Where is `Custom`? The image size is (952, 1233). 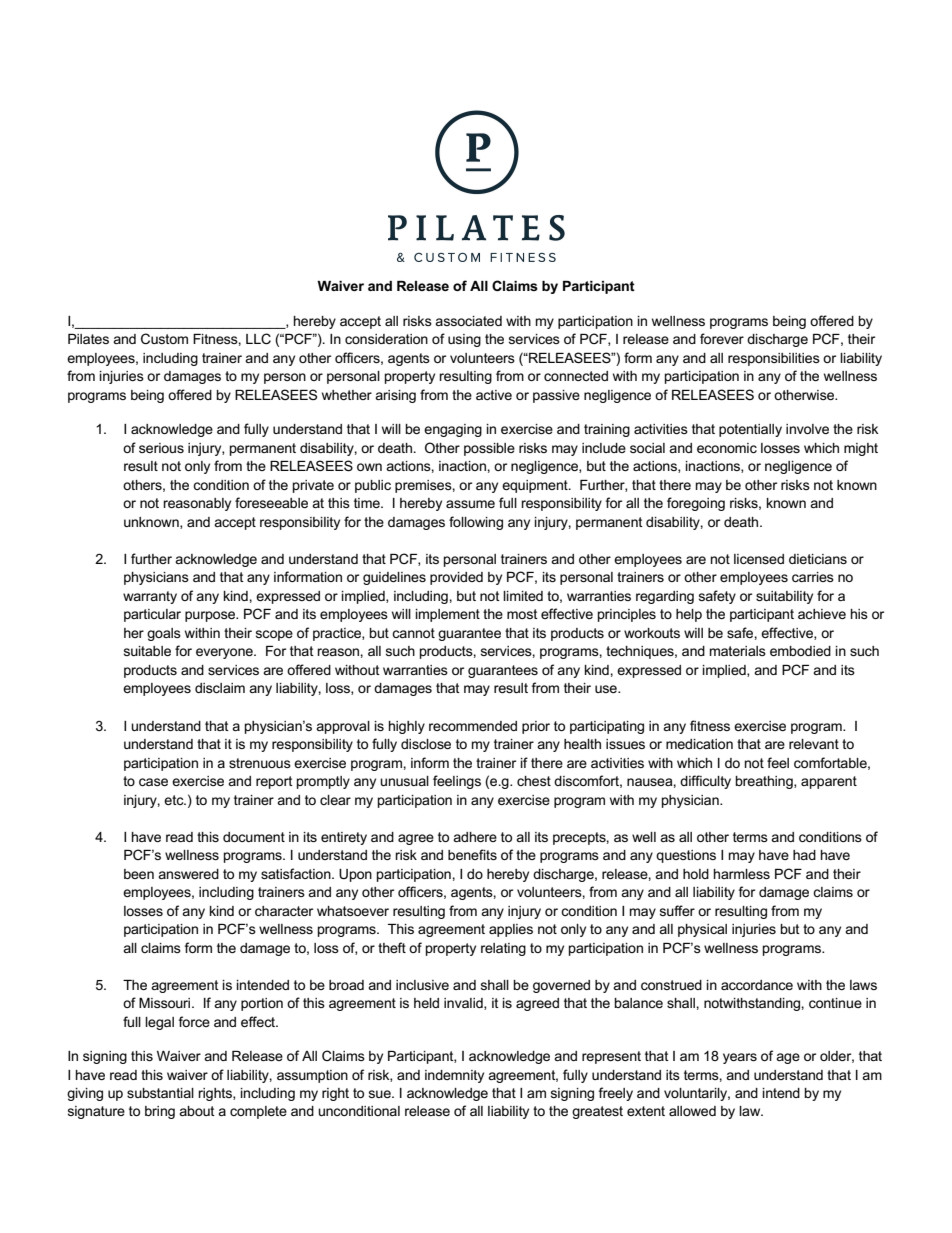
Custom is located at coordinates (164, 338).
